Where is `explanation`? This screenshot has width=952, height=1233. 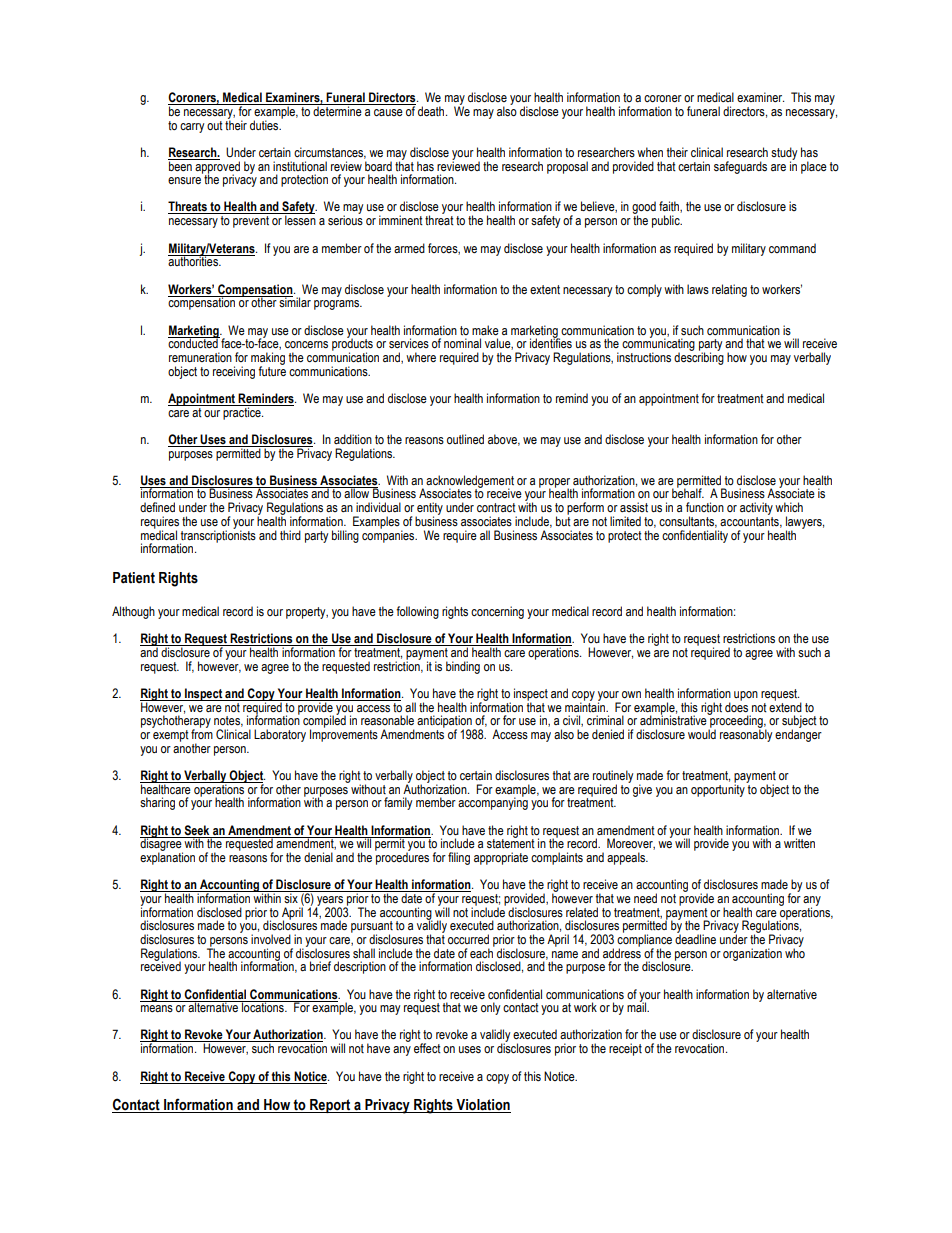 explanation is located at coordinates (167, 857).
